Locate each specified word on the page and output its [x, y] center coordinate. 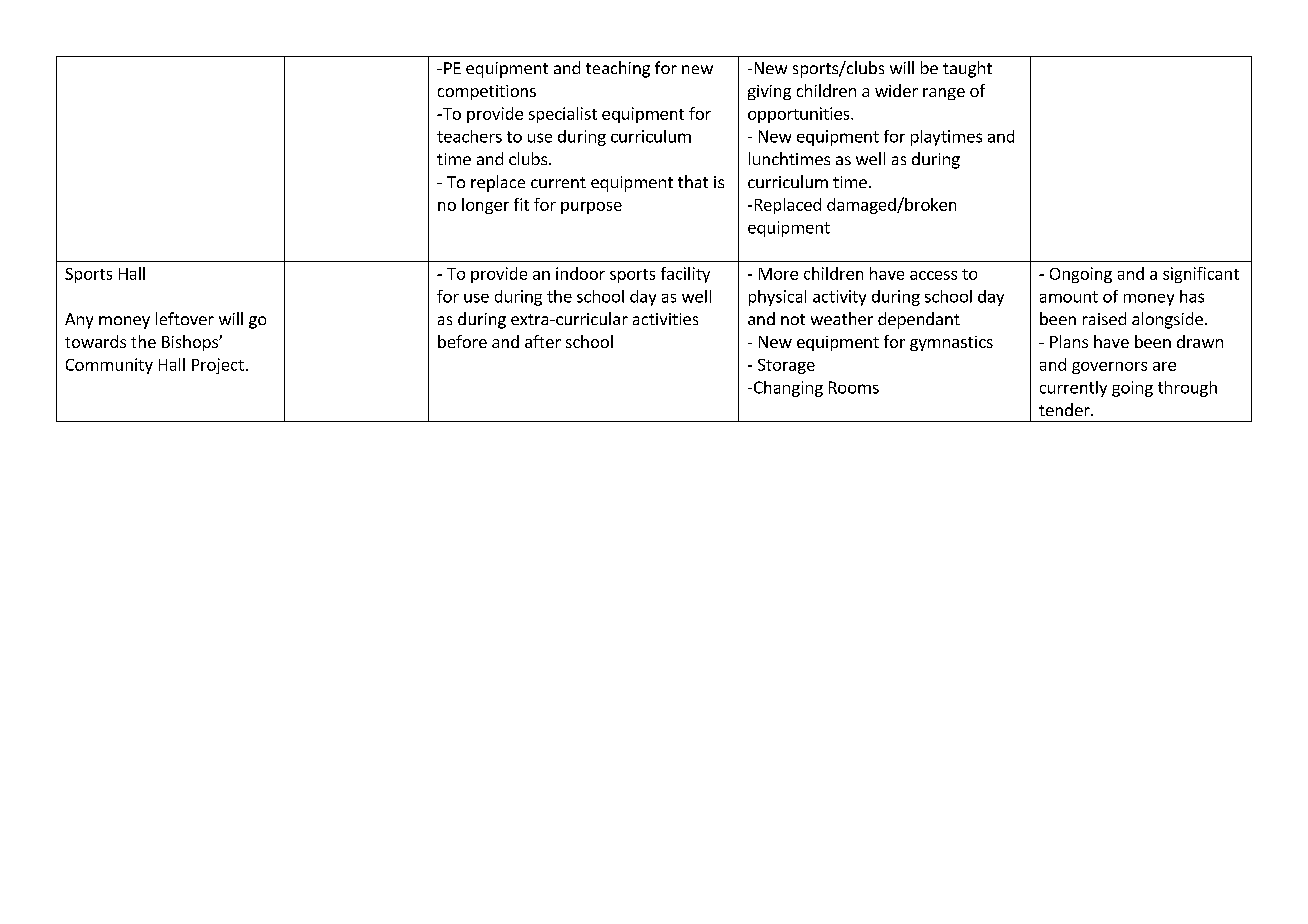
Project [218, 366]
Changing [787, 389]
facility [685, 275]
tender [1065, 409]
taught [967, 69]
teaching [618, 69]
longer [485, 206]
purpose [591, 208]
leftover [185, 318]
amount [1069, 297]
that [693, 181]
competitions [487, 92]
